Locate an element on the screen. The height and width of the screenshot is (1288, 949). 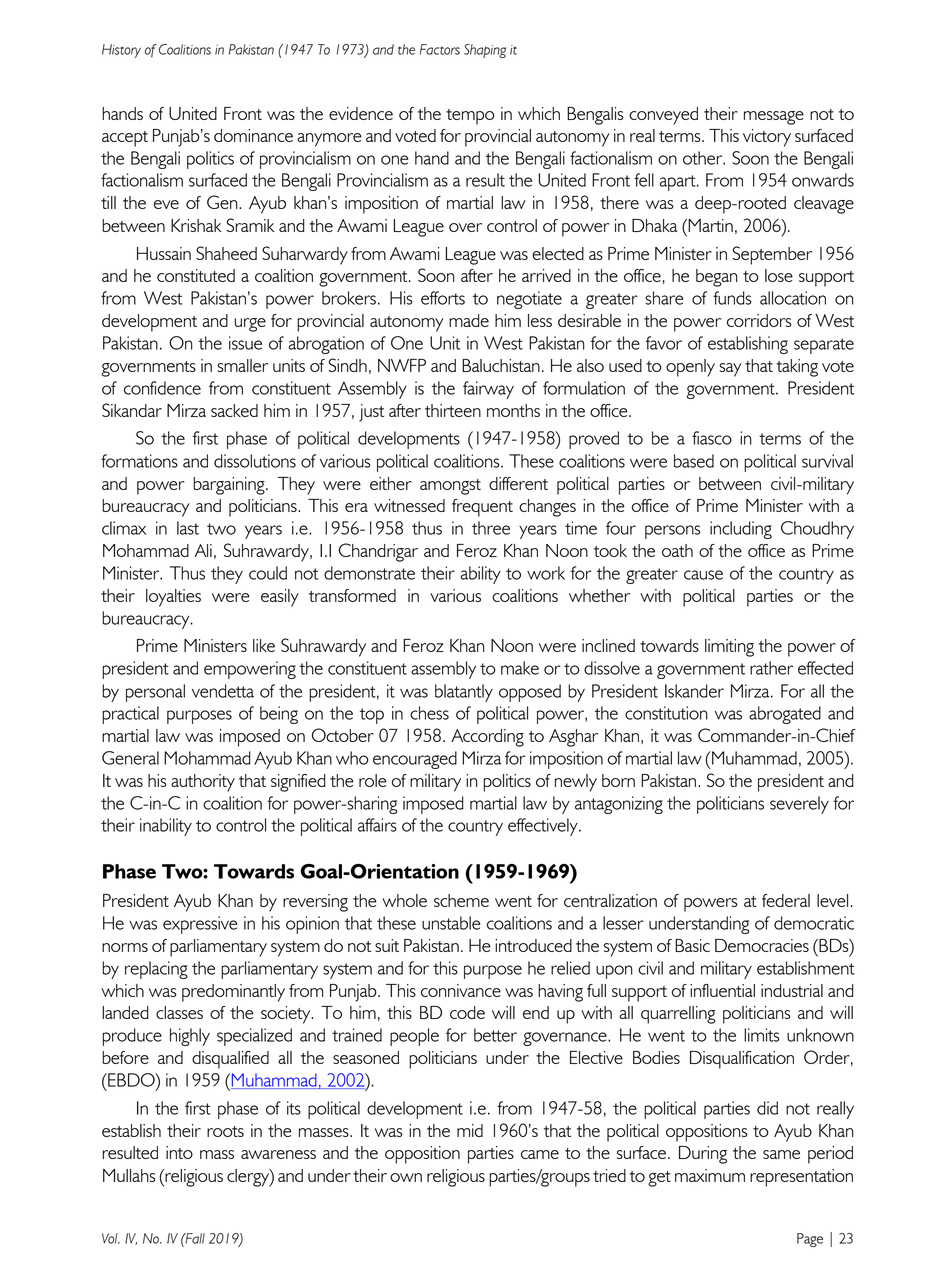
tempo is located at coordinates (470, 117).
